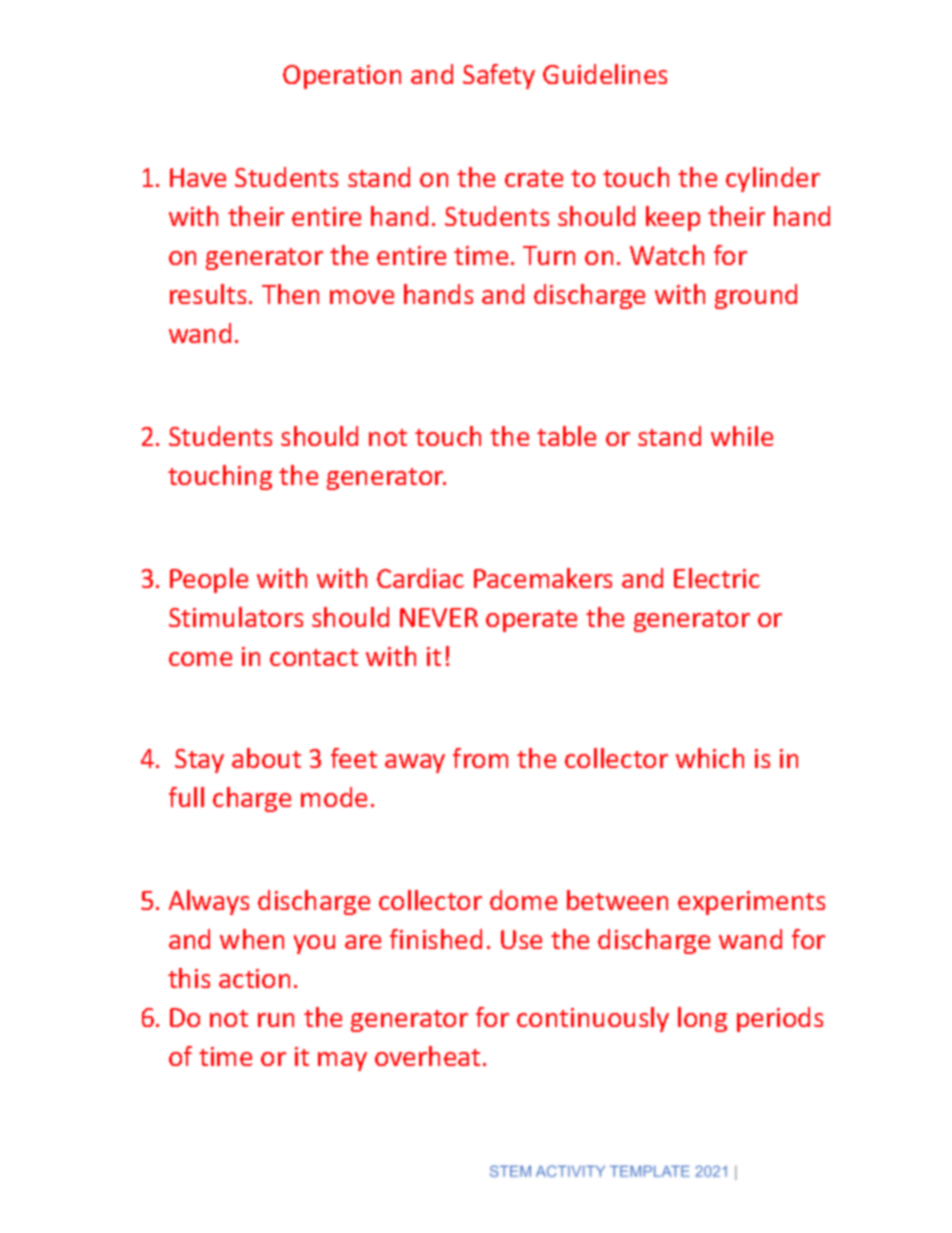  What do you see at coordinates (605, 74) in the image?
I see `Guidelines` at bounding box center [605, 74].
